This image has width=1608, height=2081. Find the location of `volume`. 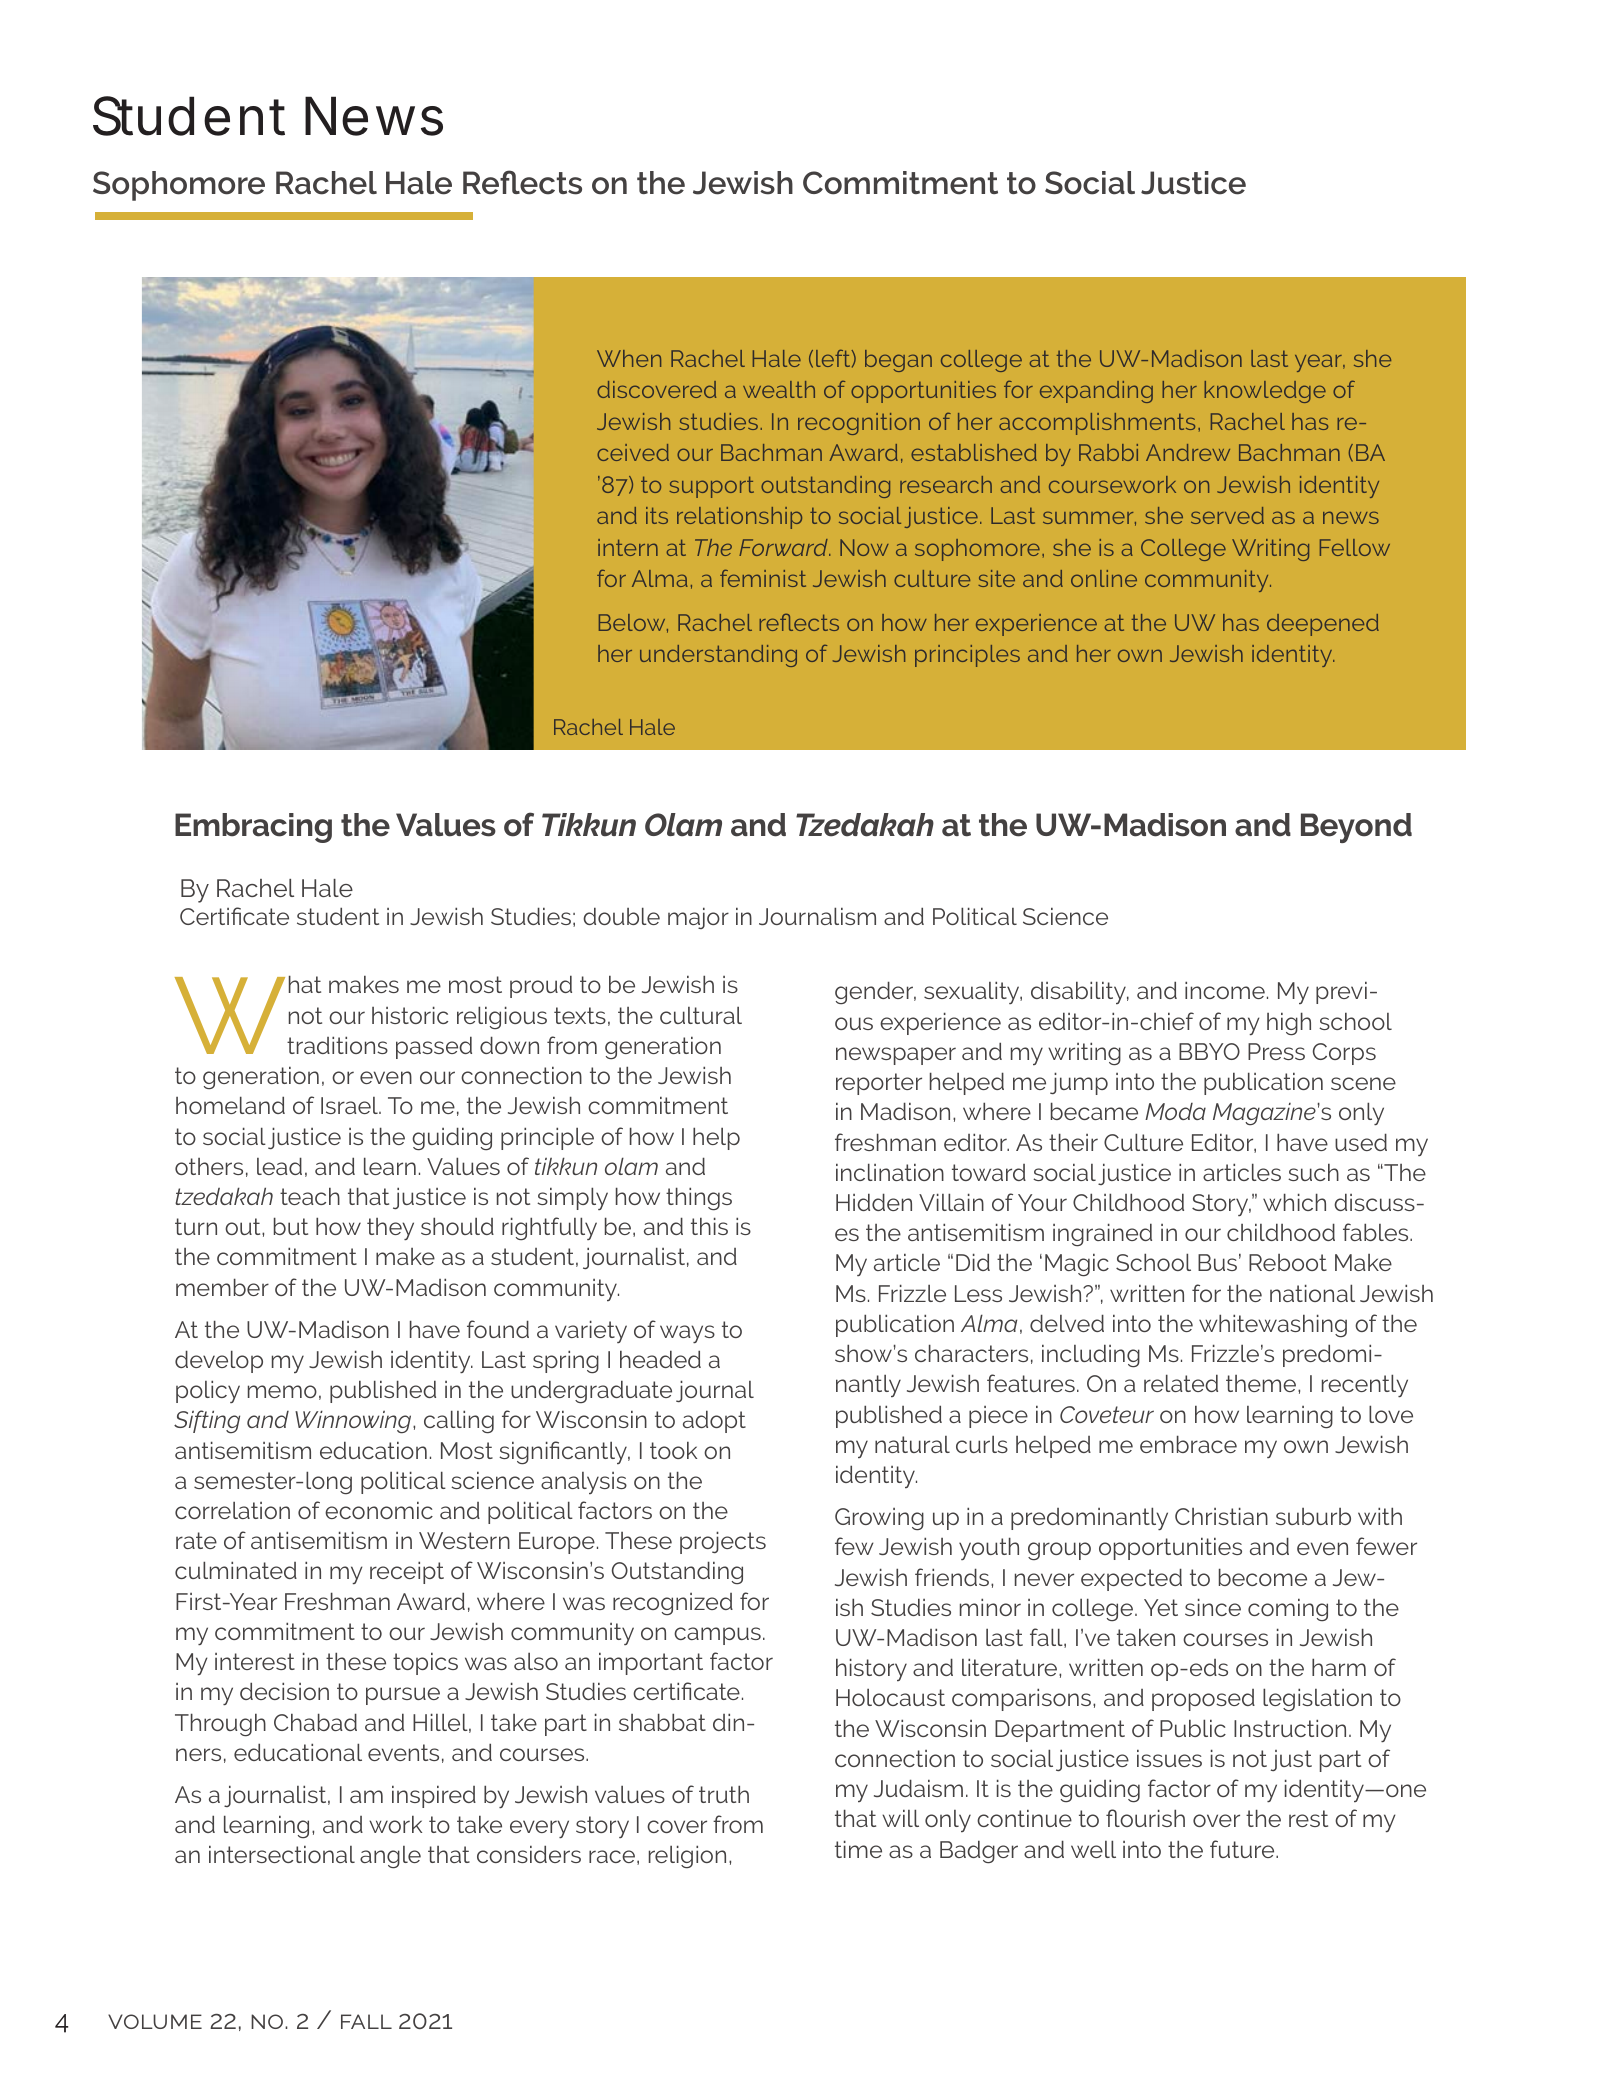

volume is located at coordinates (155, 2021).
